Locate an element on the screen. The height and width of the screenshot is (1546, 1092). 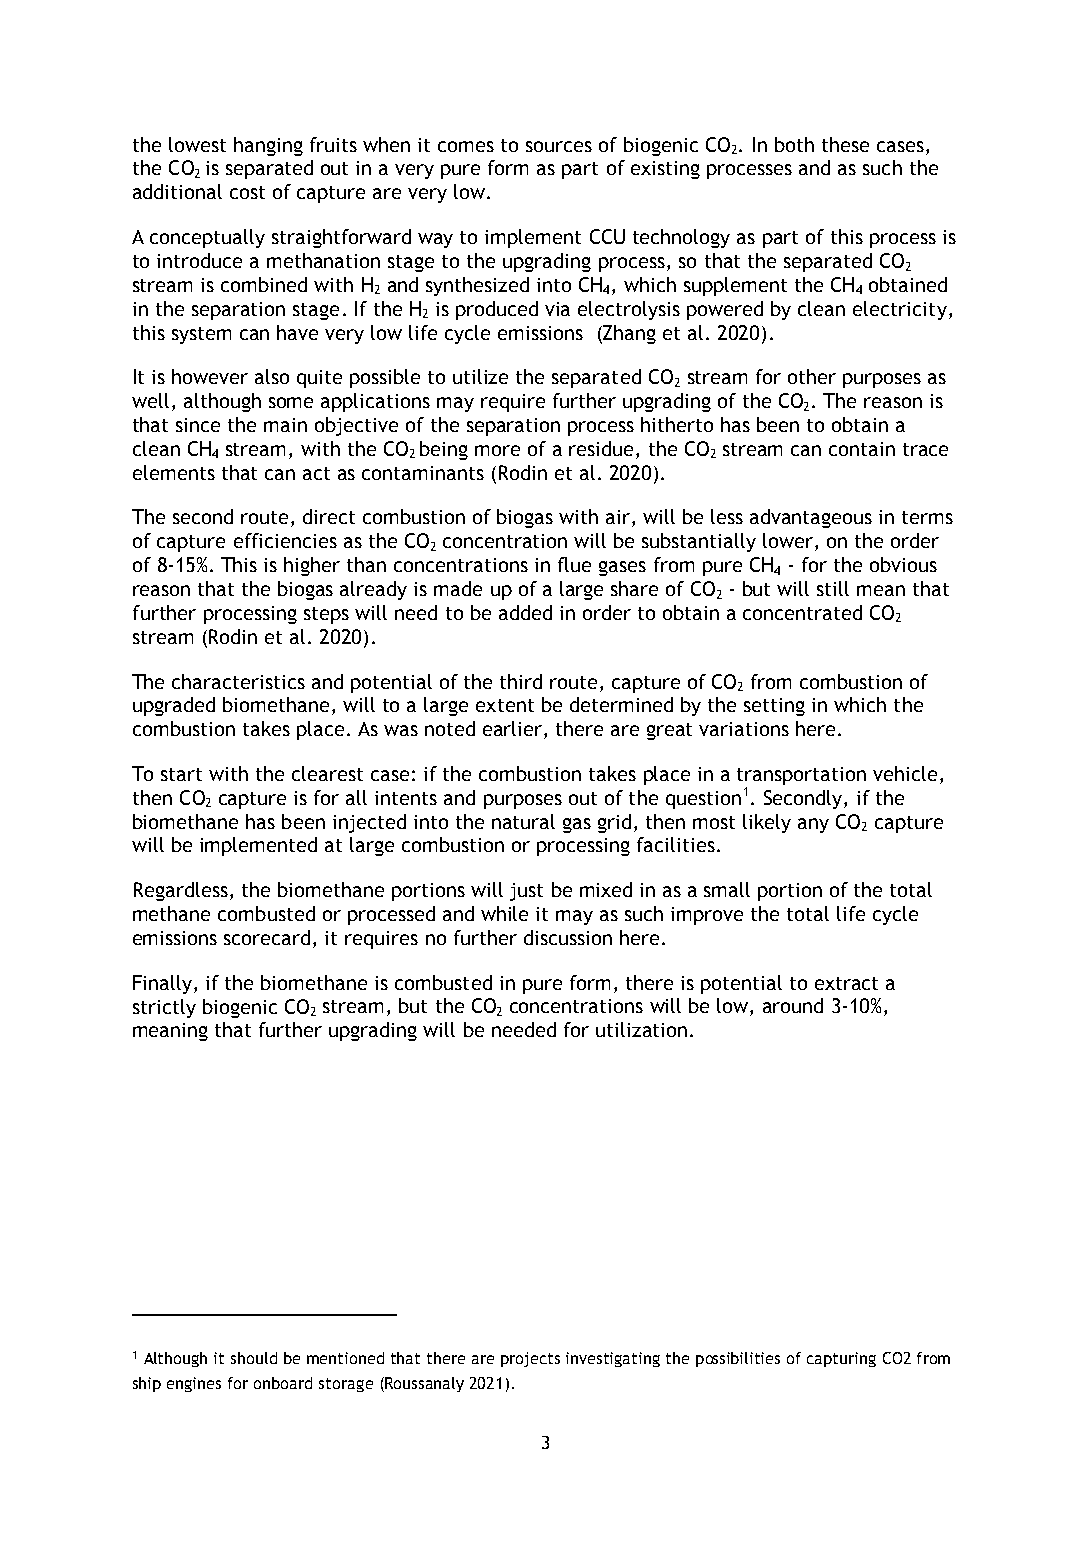
elements is located at coordinates (174, 472).
